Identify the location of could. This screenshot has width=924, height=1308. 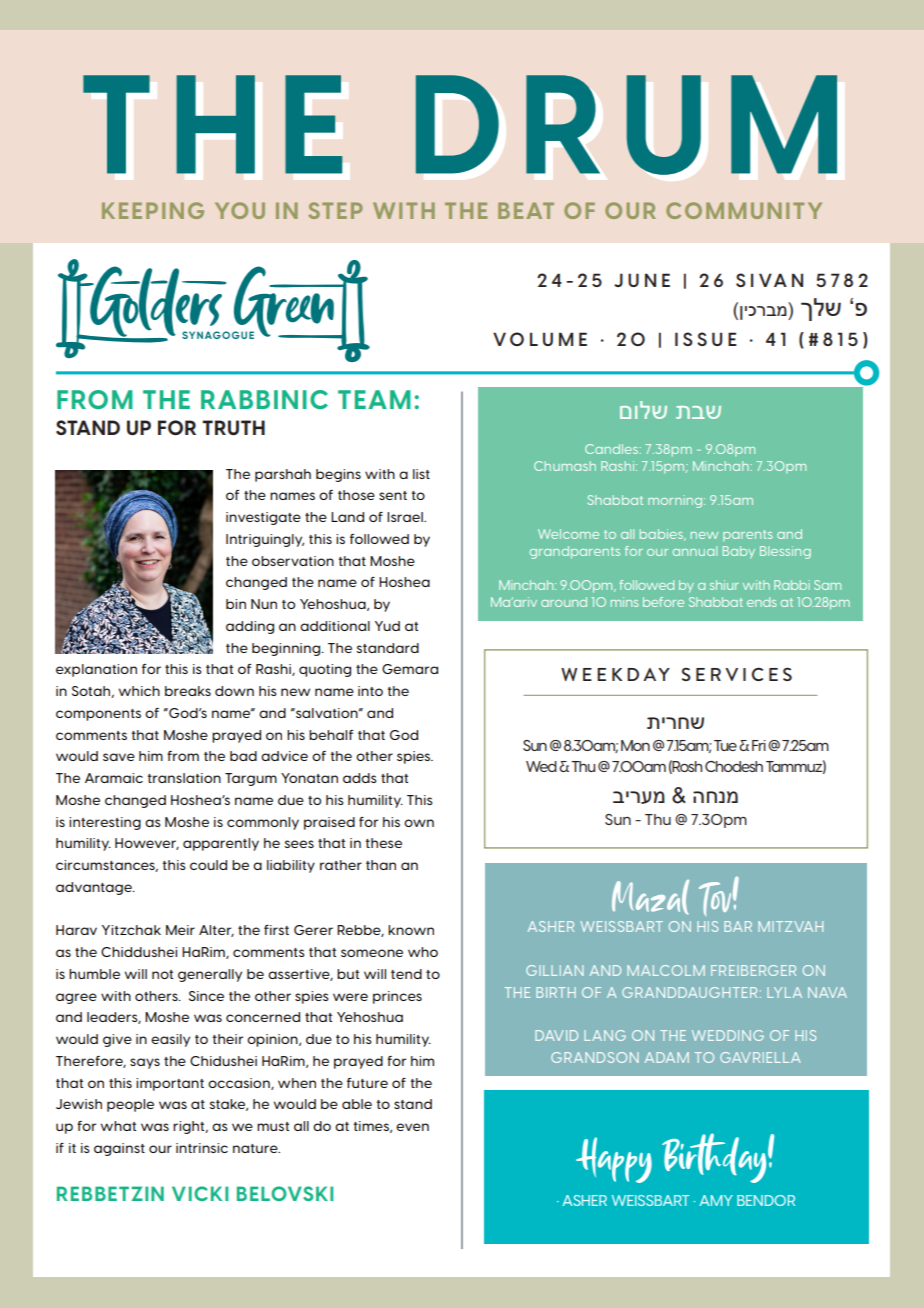
(208, 865).
